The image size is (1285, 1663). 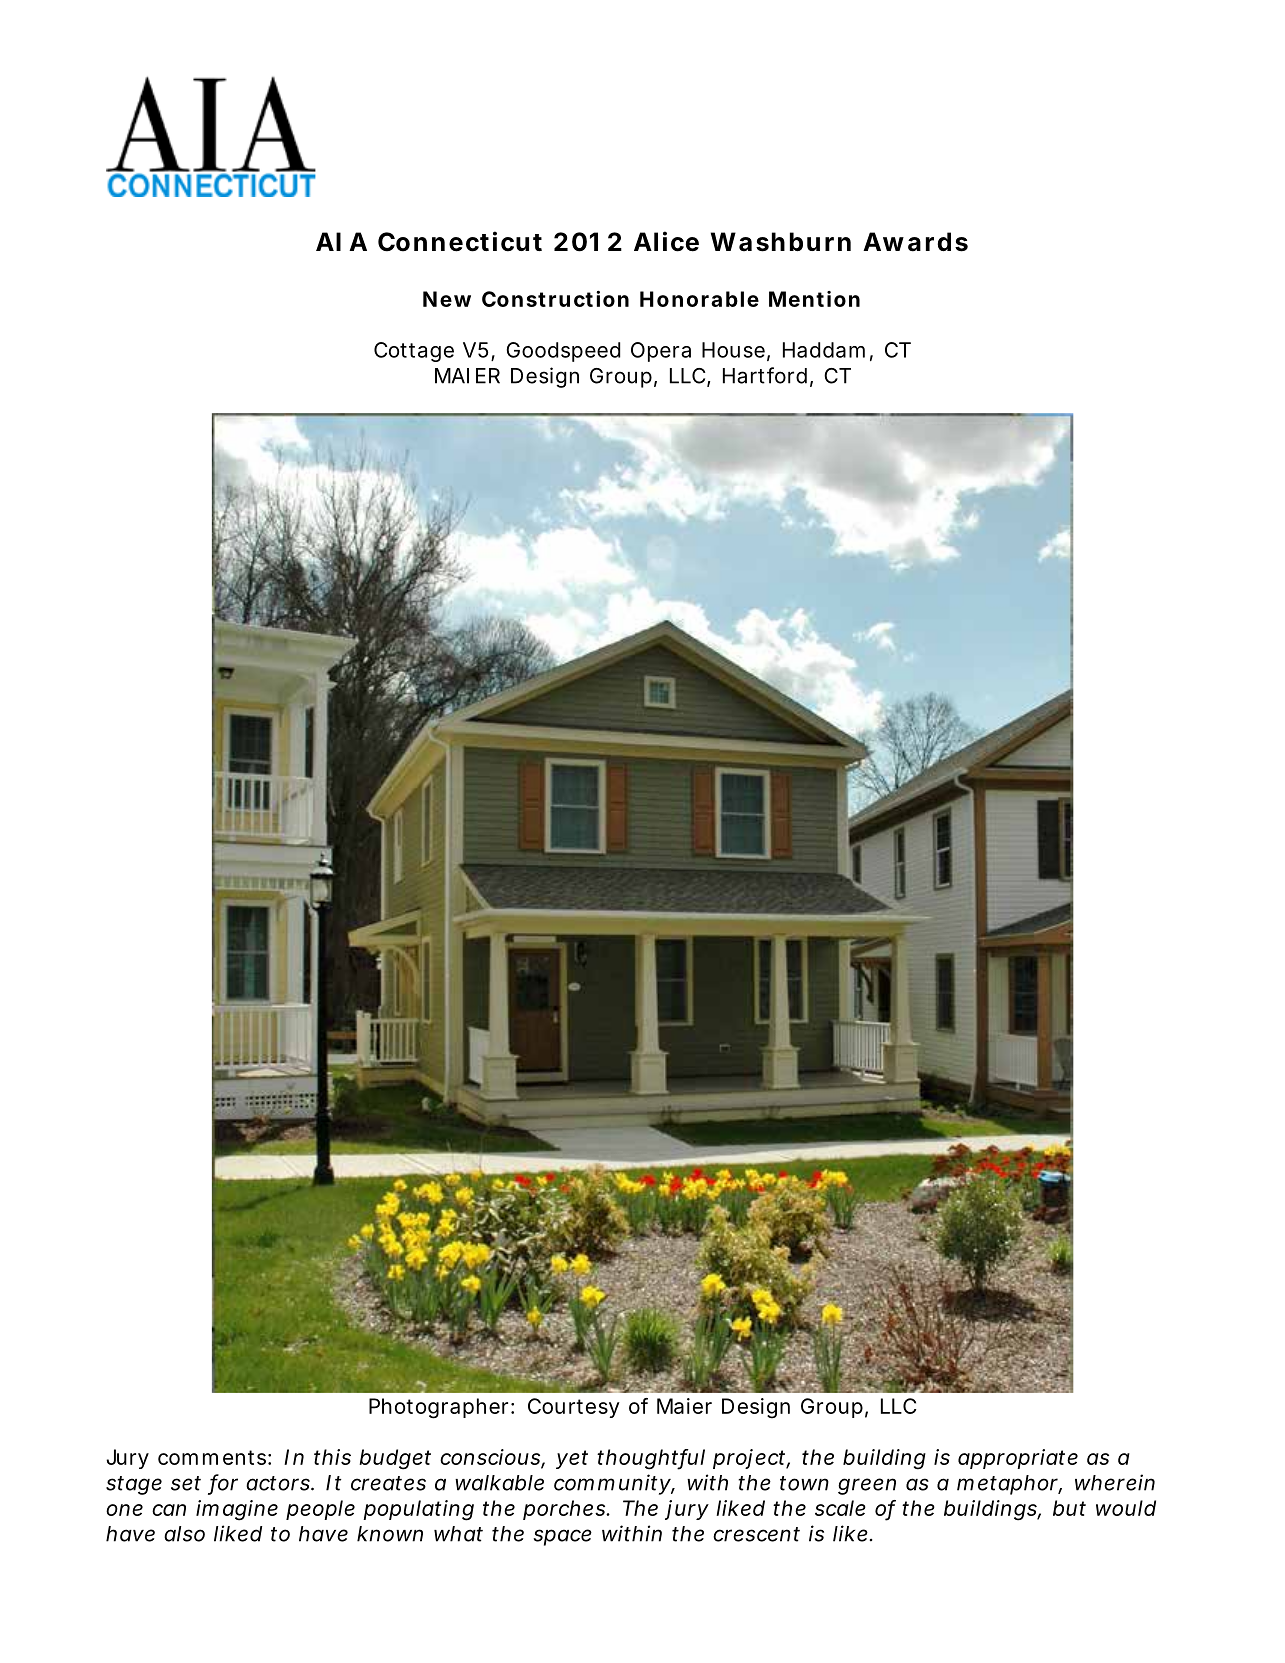 I want to click on Opera, so click(x=661, y=352).
